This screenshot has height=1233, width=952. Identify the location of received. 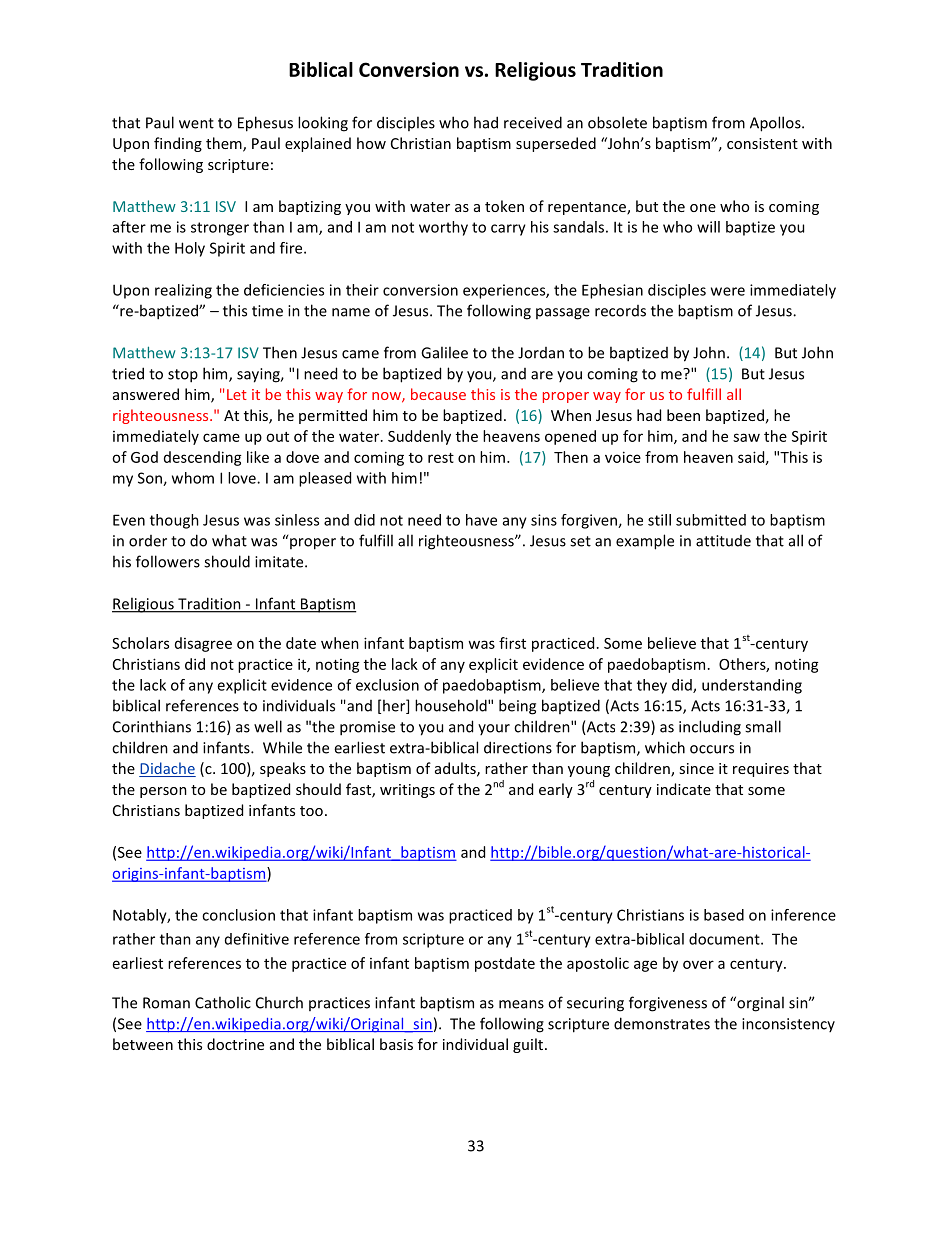
(533, 122).
